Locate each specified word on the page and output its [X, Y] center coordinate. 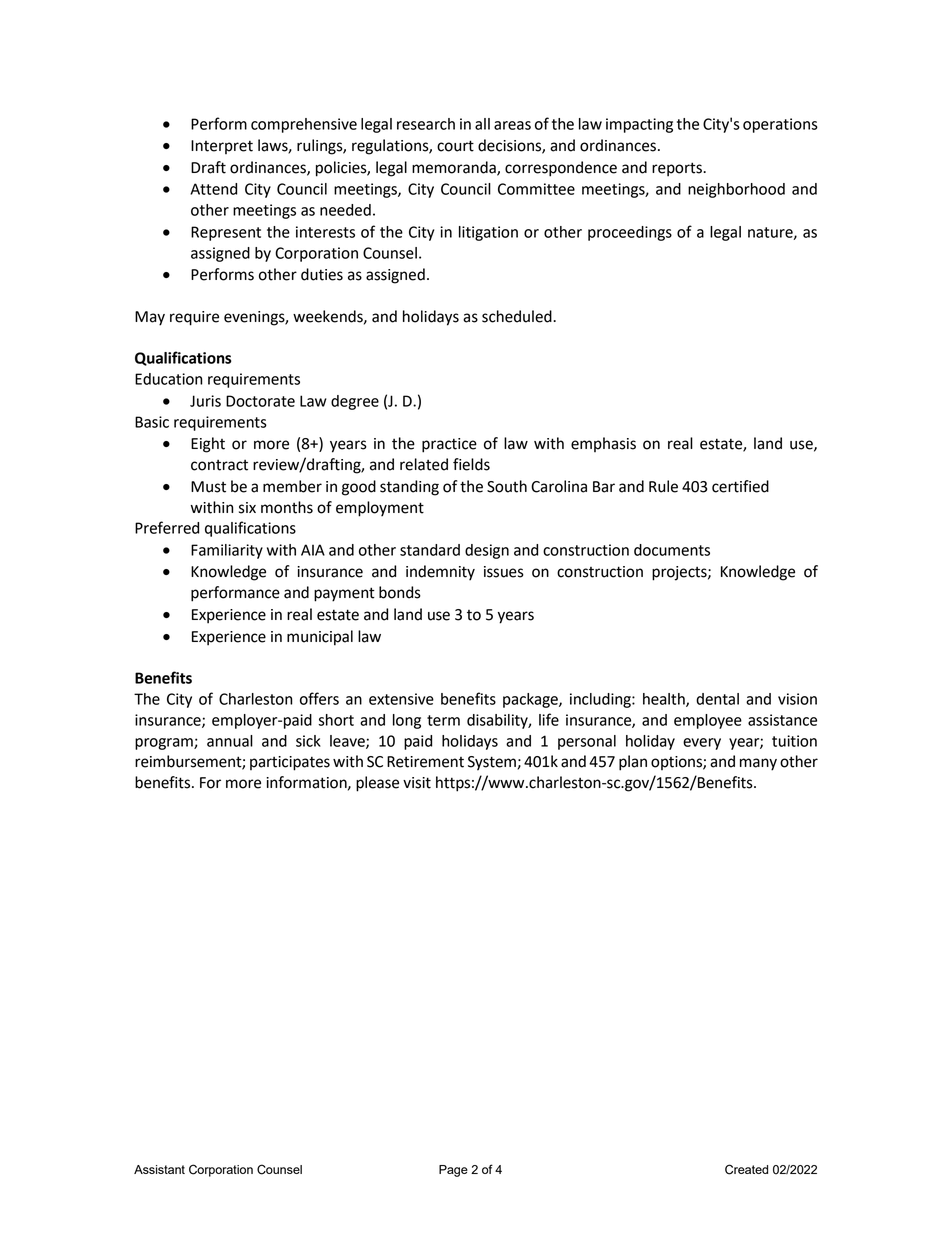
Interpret [222, 147]
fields [471, 464]
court [455, 146]
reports [678, 169]
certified [740, 486]
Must [208, 487]
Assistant [159, 1169]
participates [290, 763]
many [758, 764]
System [492, 763]
